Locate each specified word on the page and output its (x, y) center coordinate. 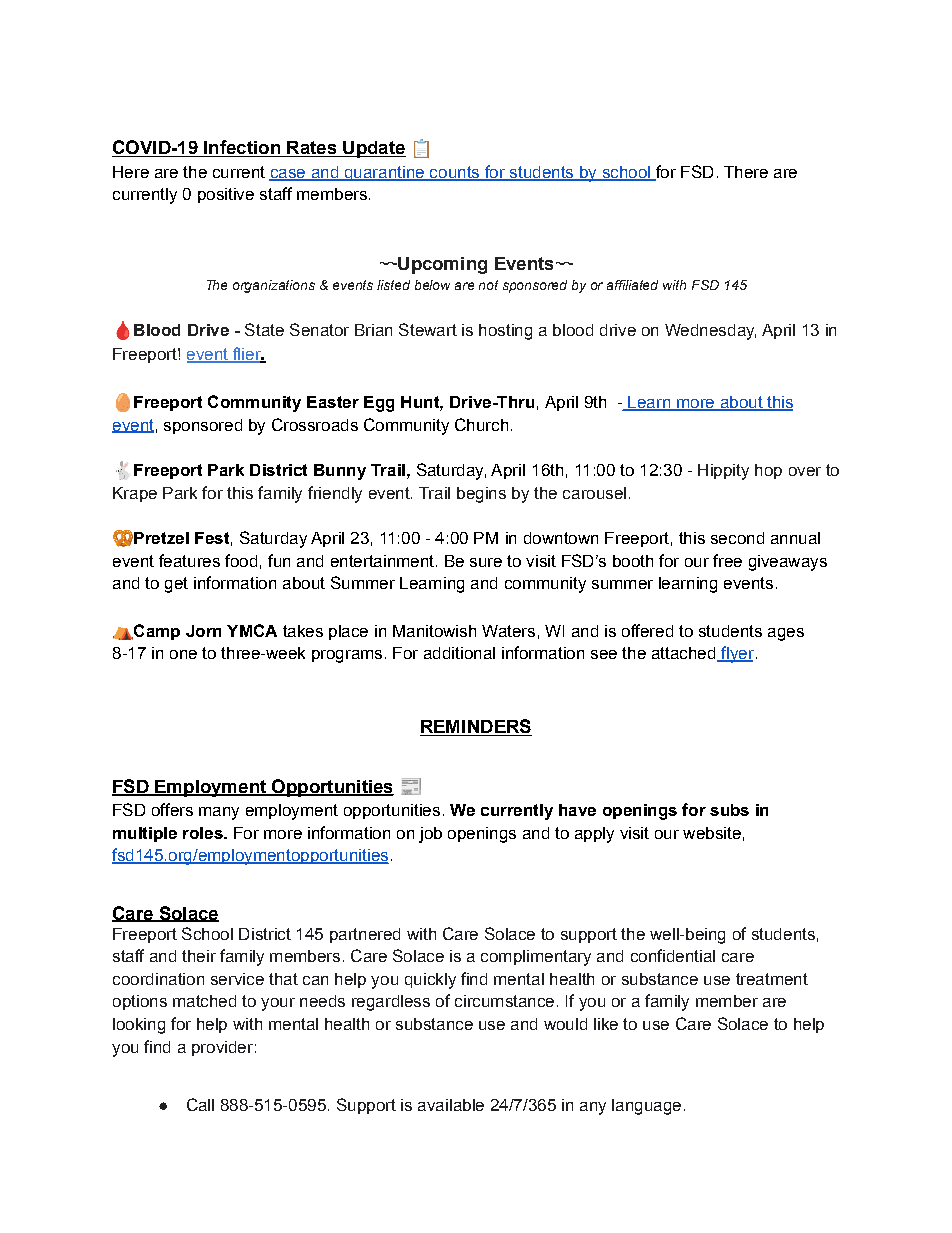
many (219, 813)
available (451, 1105)
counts (455, 173)
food (241, 560)
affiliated (632, 285)
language (646, 1107)
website (712, 833)
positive (226, 195)
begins (481, 495)
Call (200, 1104)
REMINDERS (476, 727)
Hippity (723, 472)
